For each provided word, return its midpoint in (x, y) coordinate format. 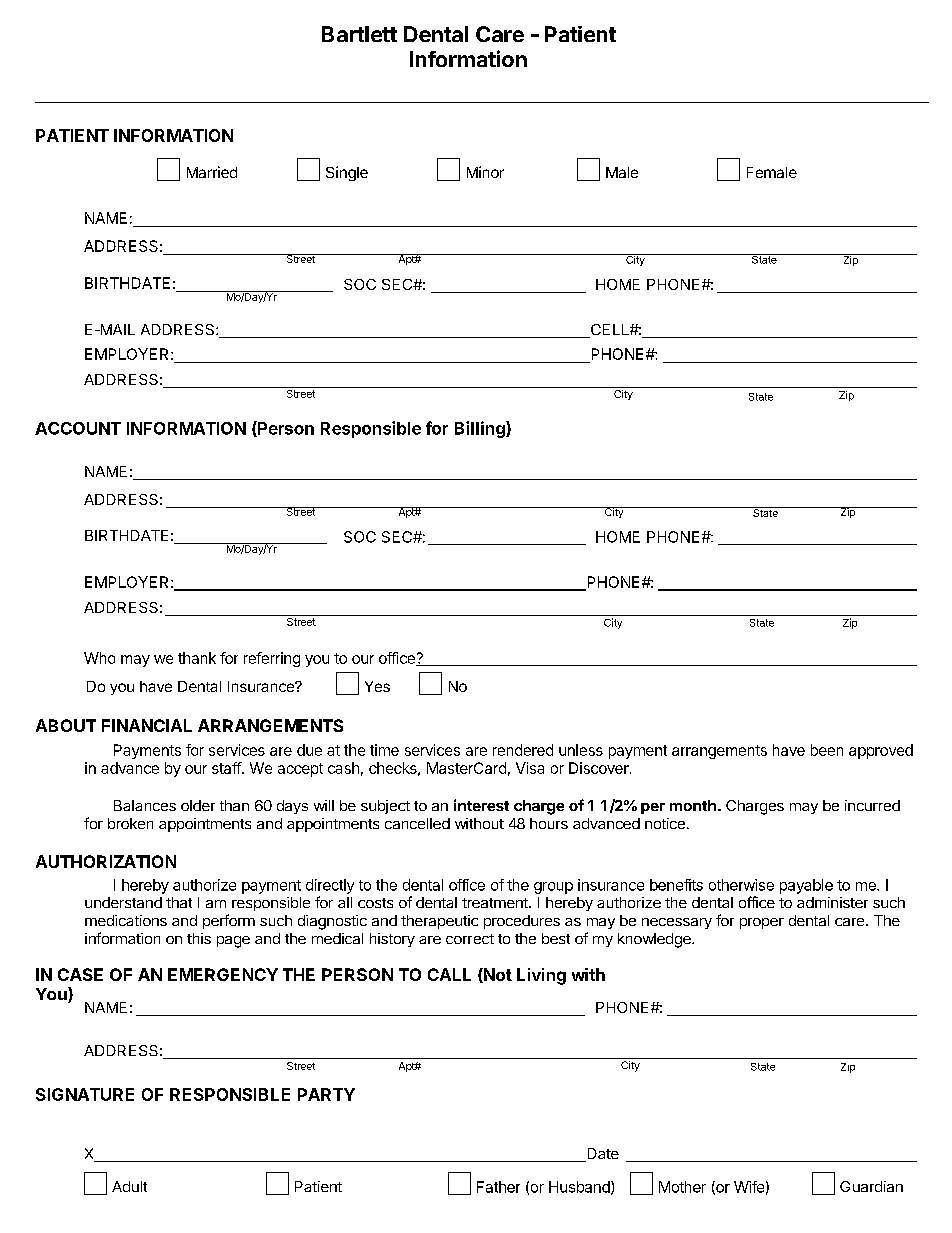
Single (347, 173)
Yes (377, 686)
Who (99, 658)
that (179, 902)
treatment (496, 903)
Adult (129, 1186)
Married (212, 172)
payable (806, 886)
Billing (481, 429)
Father (498, 1187)
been (827, 750)
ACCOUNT (78, 428)
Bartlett (359, 34)
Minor (485, 172)
